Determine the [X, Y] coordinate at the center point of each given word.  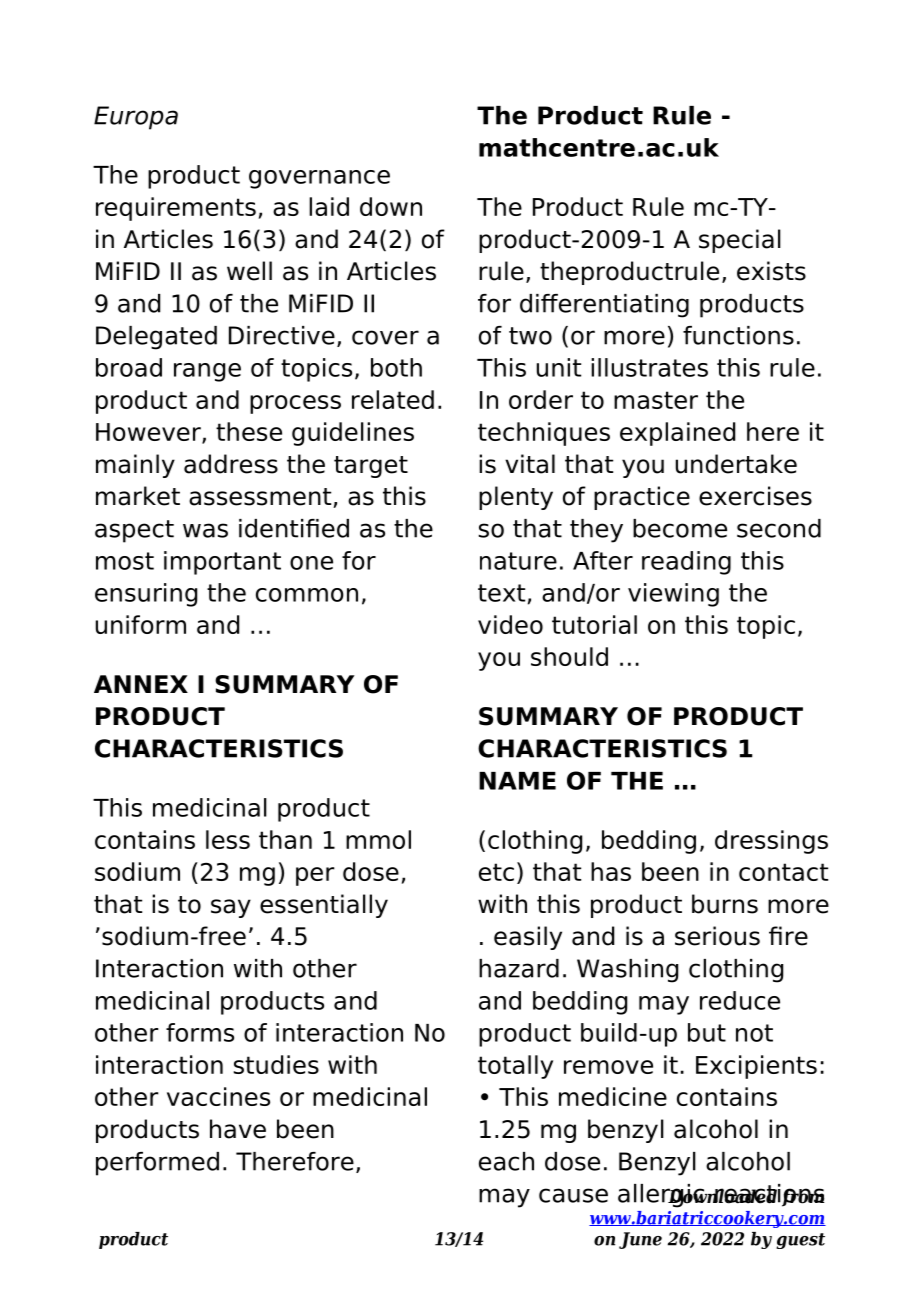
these [249, 431]
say [231, 908]
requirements [176, 209]
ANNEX [141, 684]
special [740, 241]
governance [319, 179]
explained [677, 434]
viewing [673, 595]
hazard [519, 968]
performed [157, 1164]
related [393, 399]
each [506, 1161]
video [510, 624]
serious [717, 936]
